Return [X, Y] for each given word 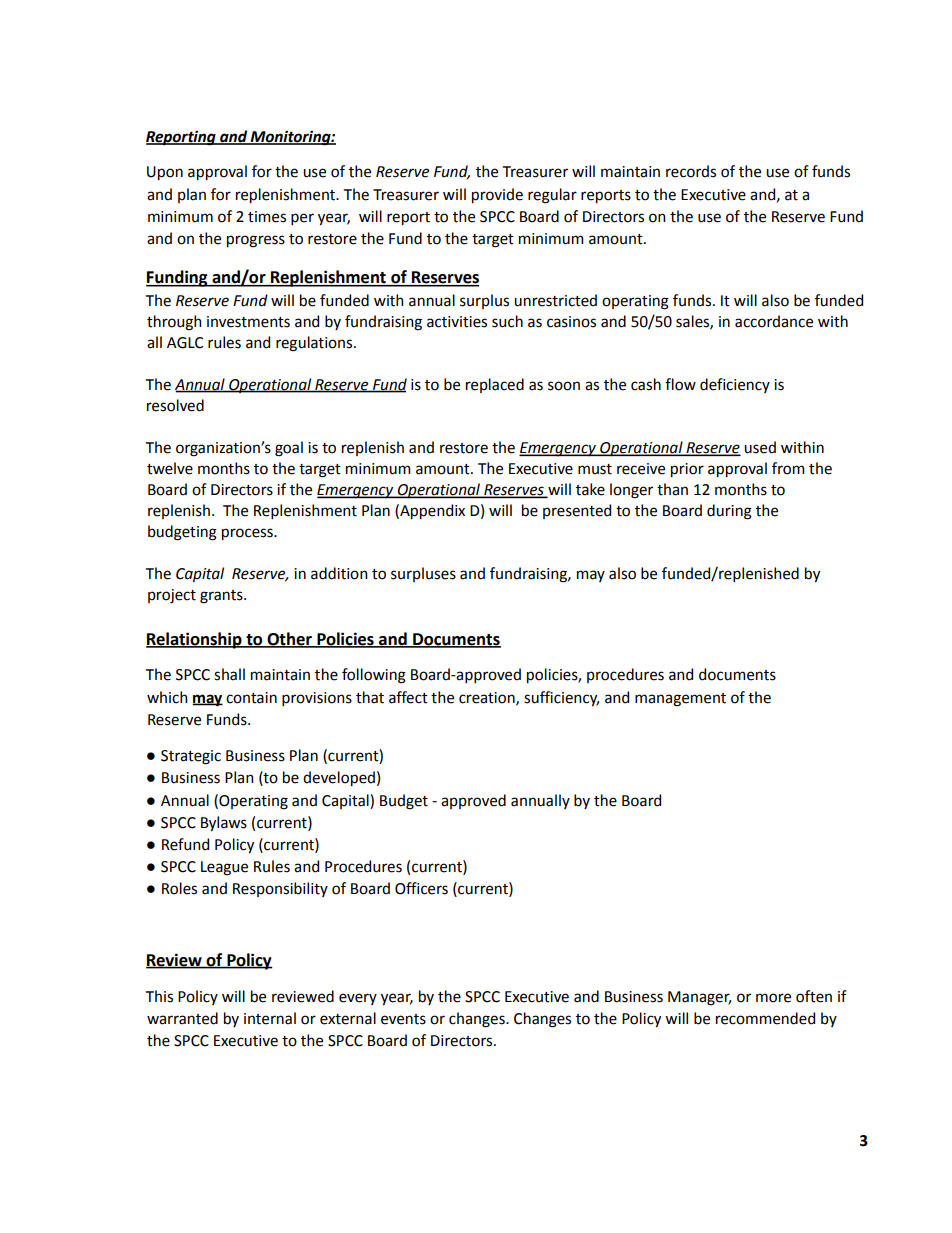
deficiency [735, 385]
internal [270, 1018]
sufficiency [561, 698]
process [248, 534]
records [691, 171]
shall [229, 674]
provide [497, 195]
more [773, 998]
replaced [495, 385]
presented [577, 511]
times [267, 217]
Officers [421, 888]
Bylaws [224, 823]
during [729, 512]
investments [248, 322]
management [680, 700]
